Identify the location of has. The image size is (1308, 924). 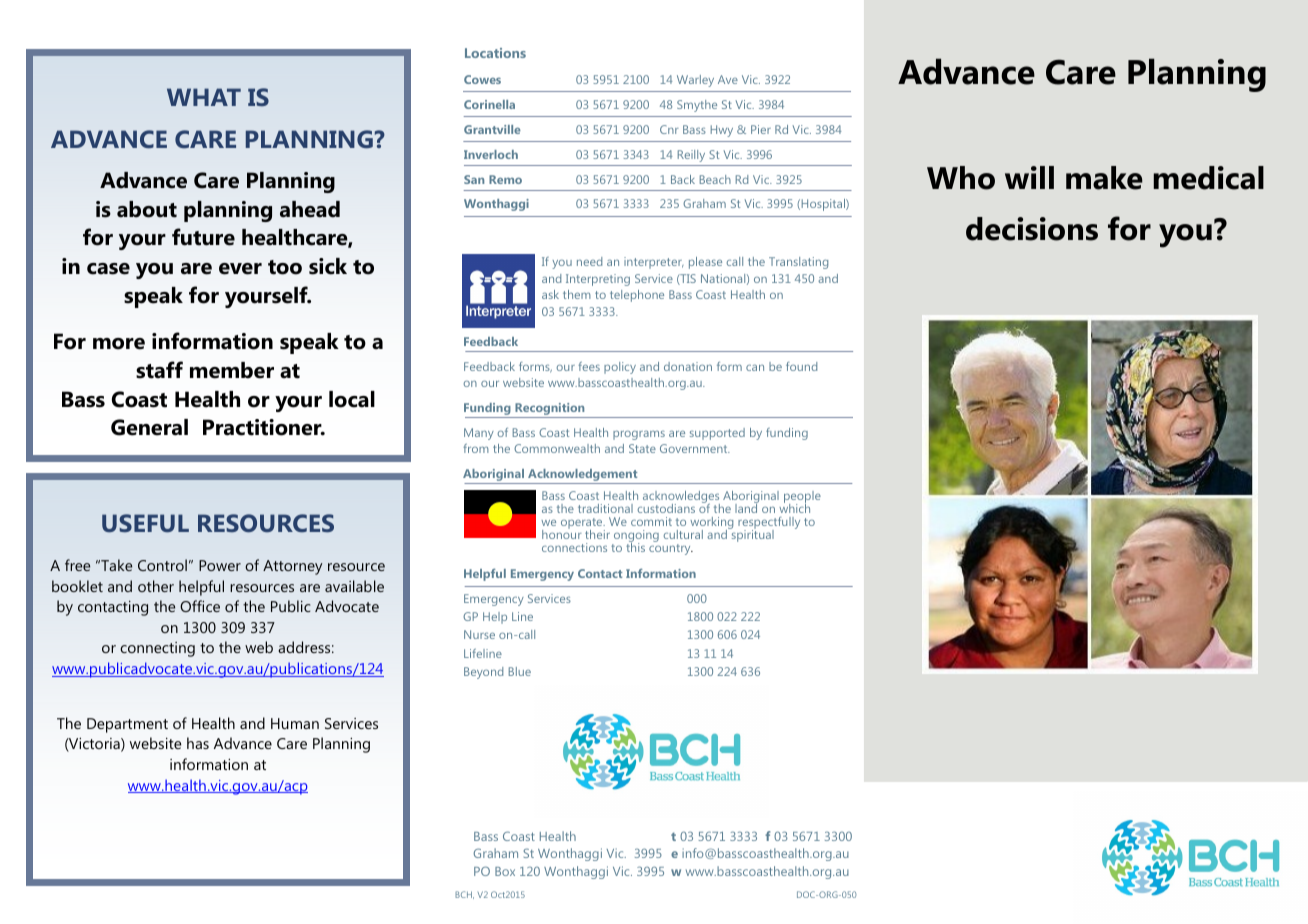
(198, 743).
